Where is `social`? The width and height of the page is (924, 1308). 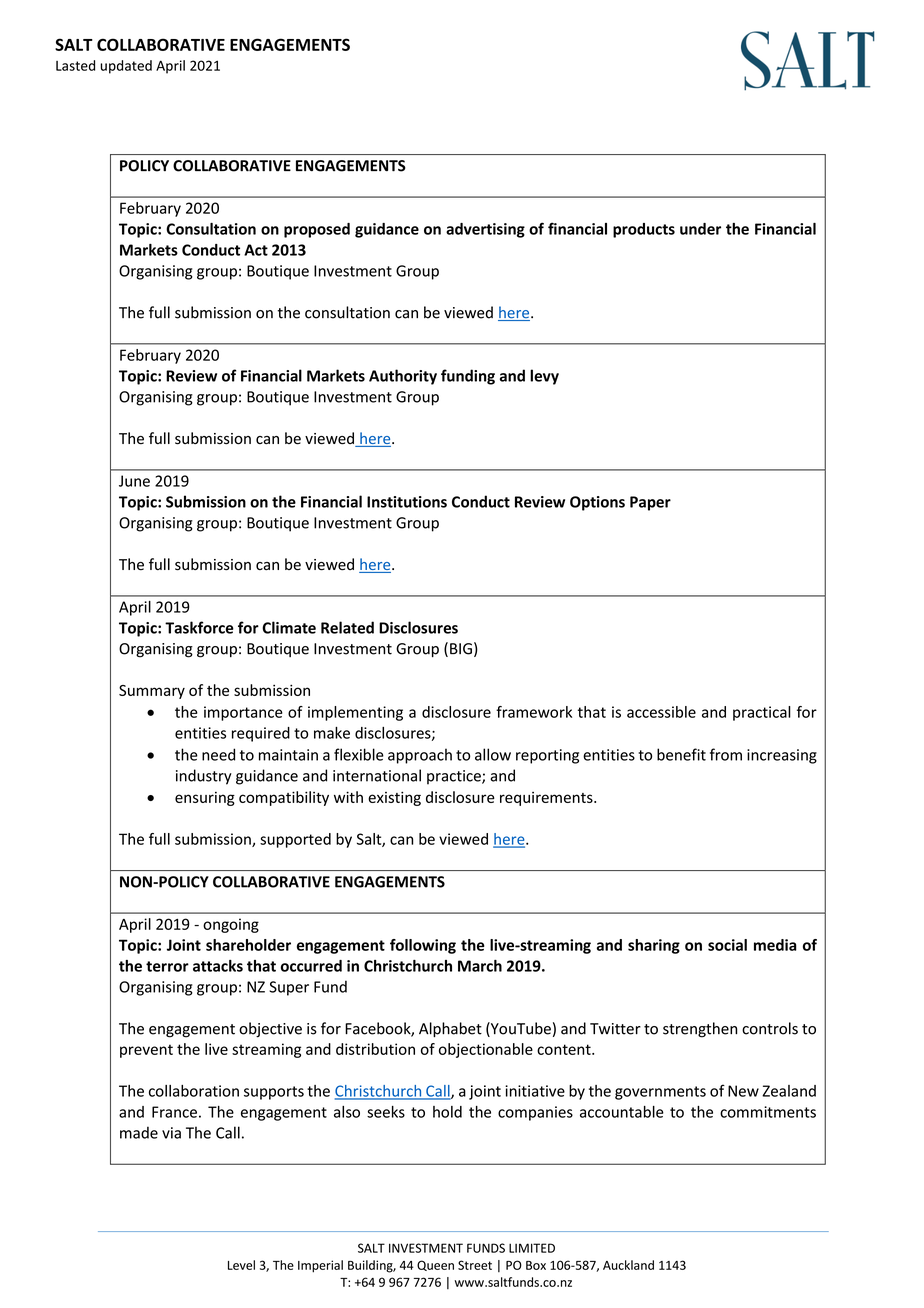 social is located at coordinates (727, 945).
